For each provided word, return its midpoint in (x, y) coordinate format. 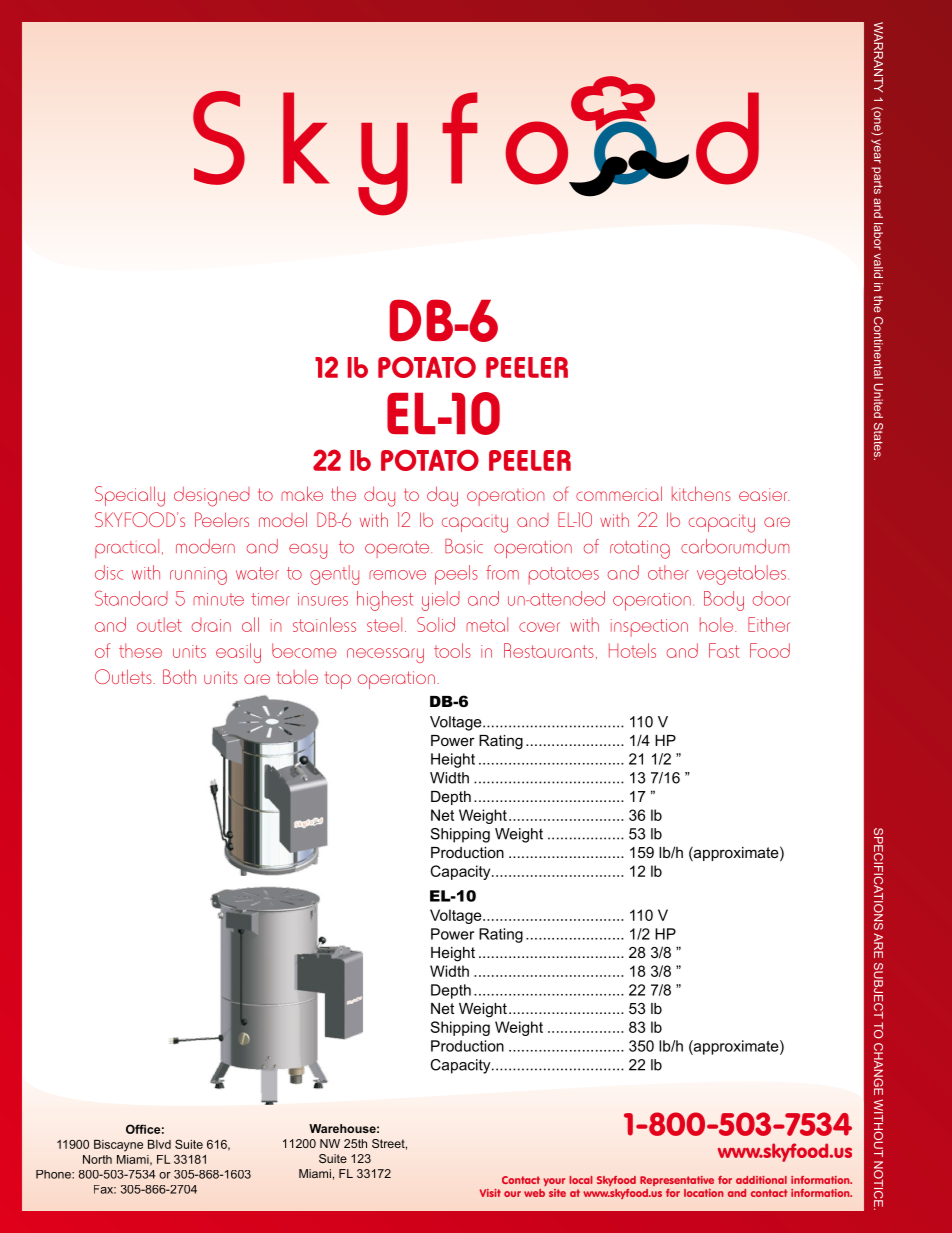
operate (398, 549)
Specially (130, 496)
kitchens (701, 493)
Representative (677, 1181)
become (304, 650)
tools (452, 650)
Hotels (632, 650)
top (338, 680)
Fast (724, 650)
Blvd (159, 1144)
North (97, 1159)
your (554, 1182)
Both (179, 676)
